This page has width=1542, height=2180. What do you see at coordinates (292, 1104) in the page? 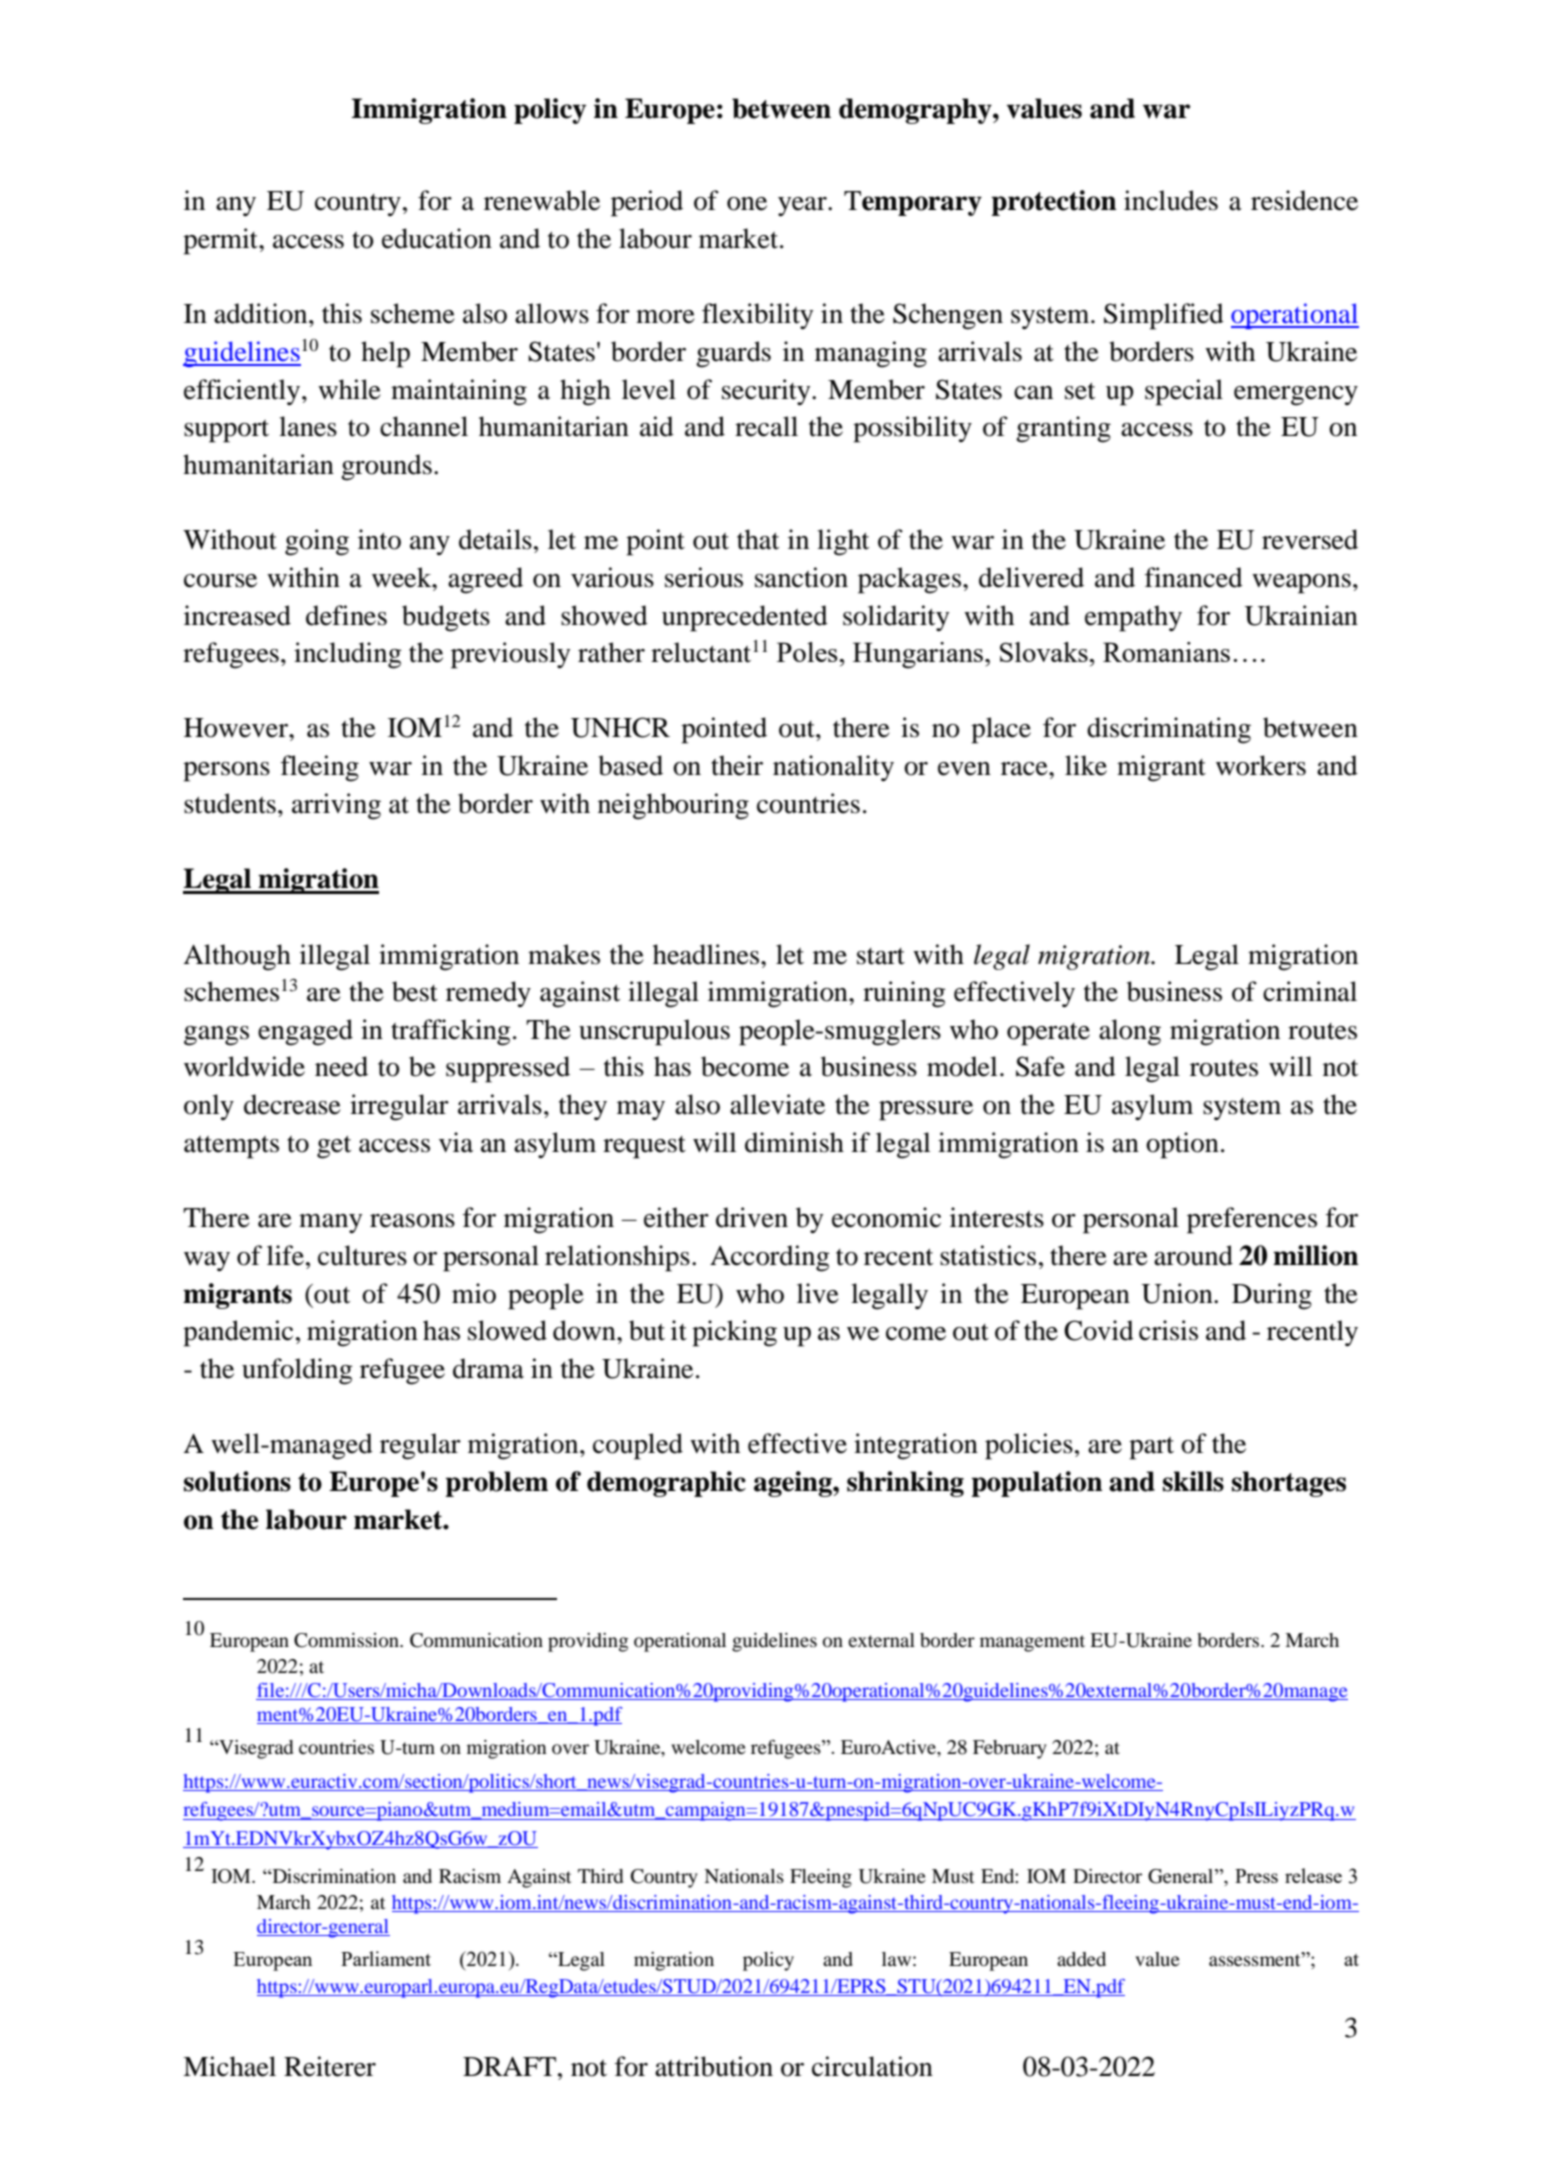
I see `decrease` at bounding box center [292, 1104].
